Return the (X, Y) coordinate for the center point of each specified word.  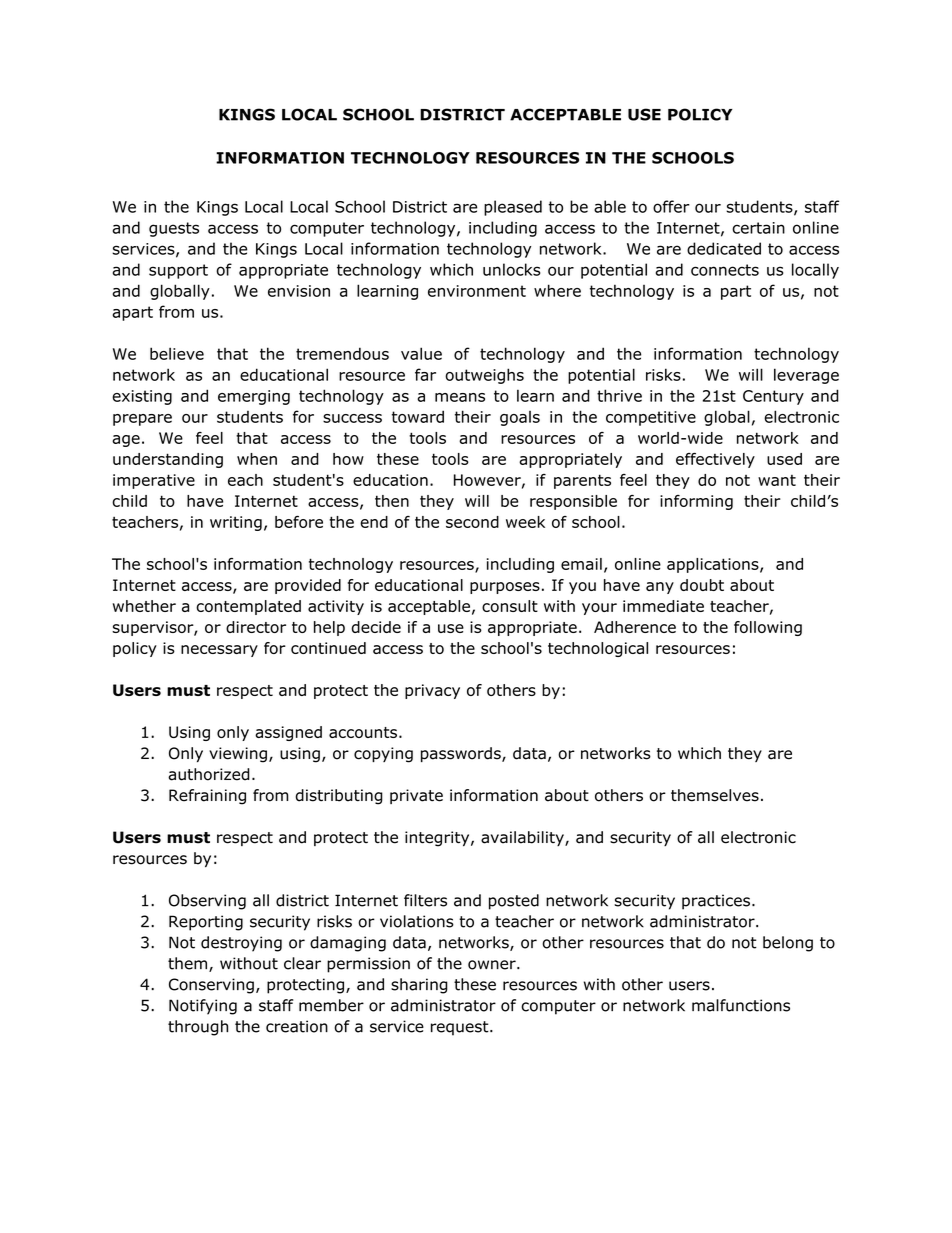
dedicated (724, 248)
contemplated (248, 607)
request (461, 1028)
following (768, 628)
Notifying (203, 1007)
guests (174, 229)
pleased (513, 208)
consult (510, 606)
